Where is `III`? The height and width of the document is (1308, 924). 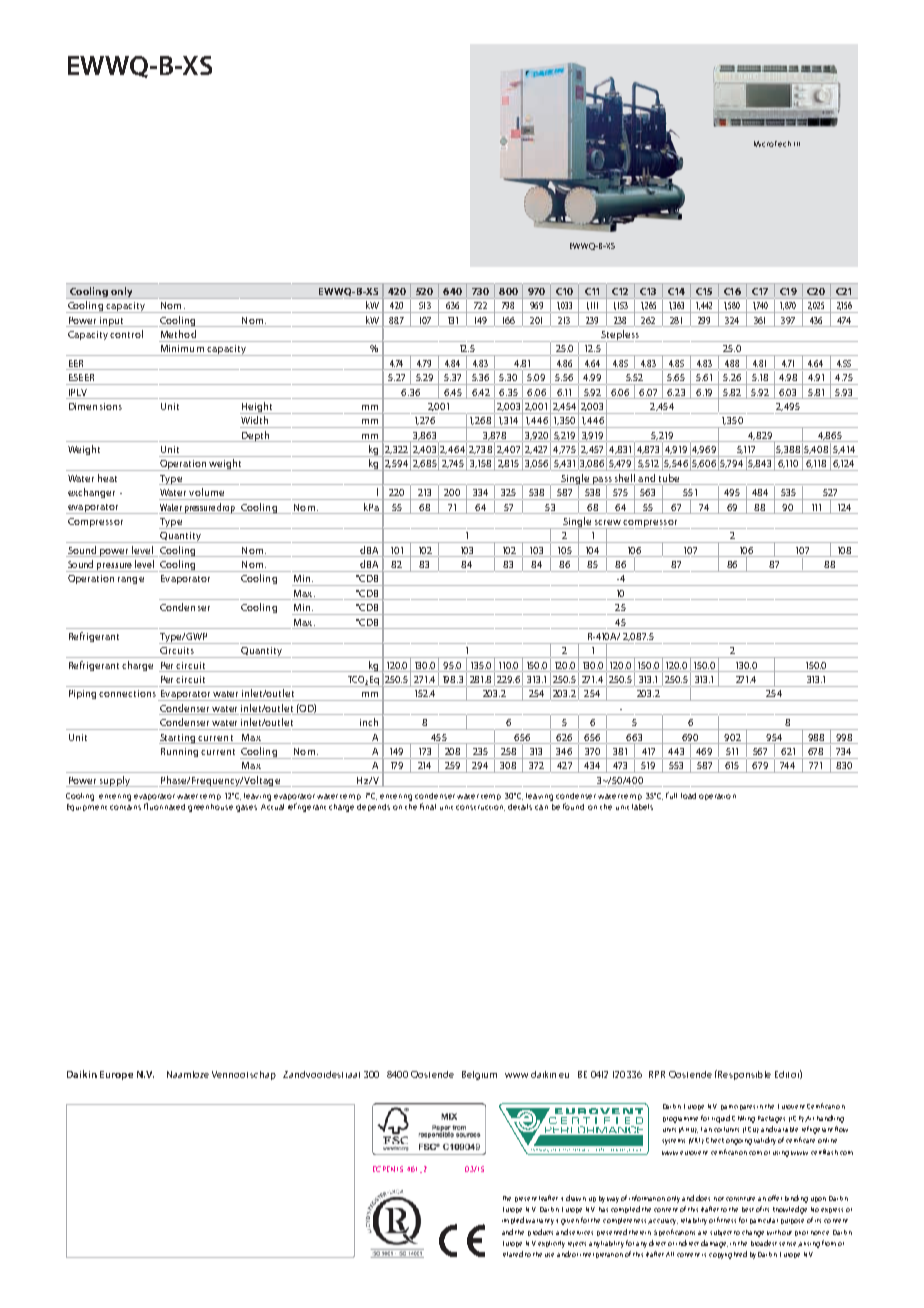 III is located at coordinates (797, 144).
